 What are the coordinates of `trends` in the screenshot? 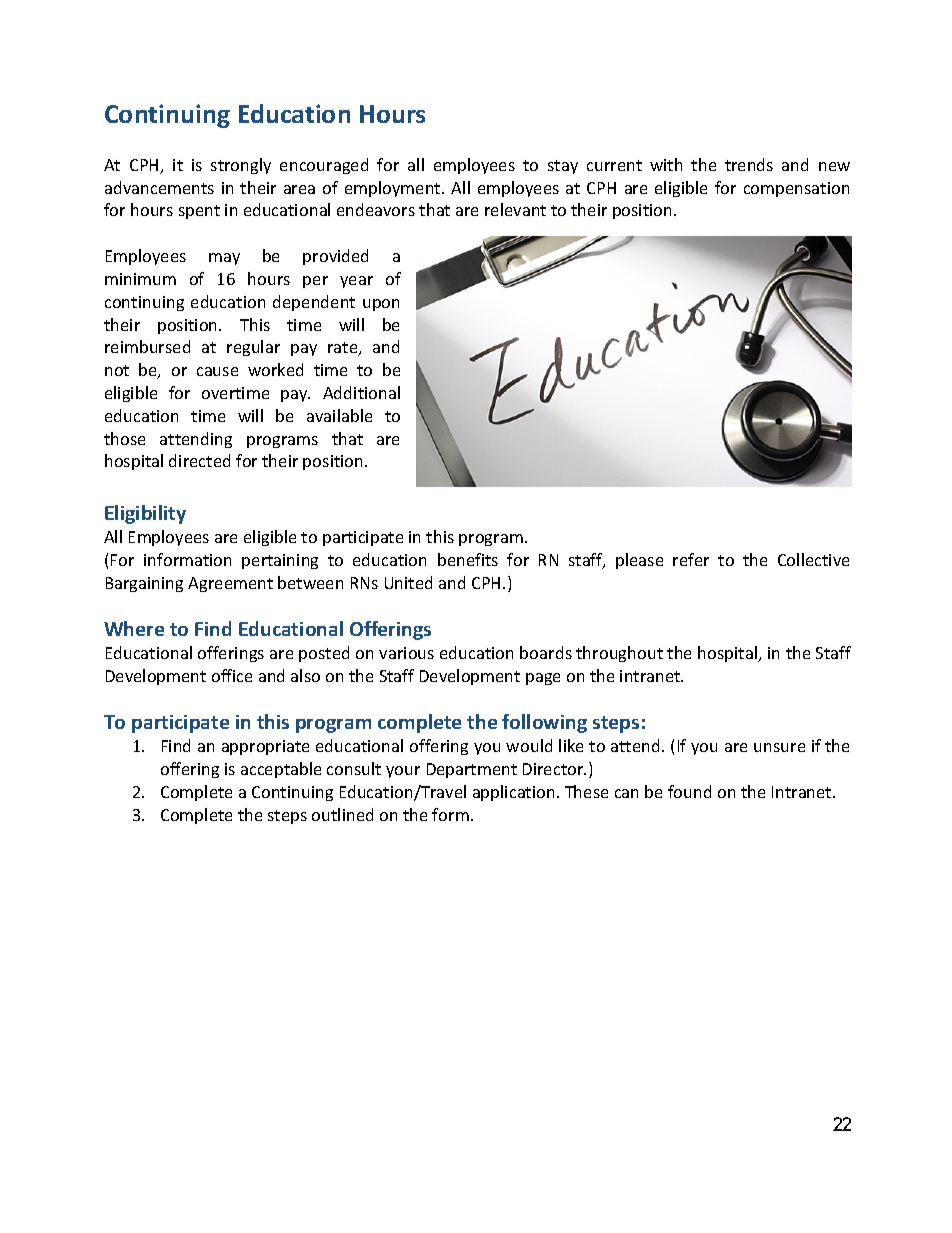 It's located at (749, 164).
